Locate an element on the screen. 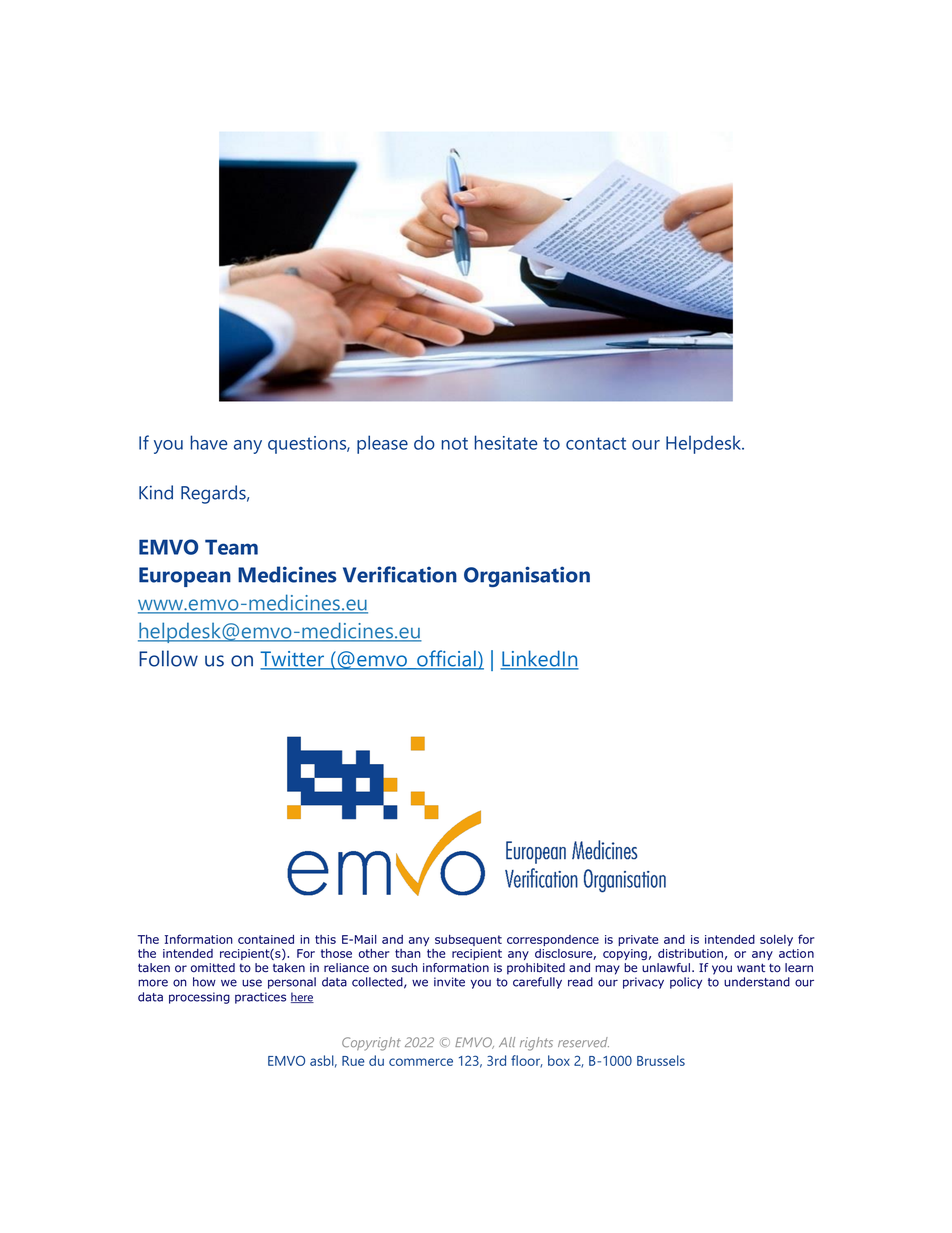 Image resolution: width=952 pixels, height=1233 pixels. have is located at coordinates (209, 442).
